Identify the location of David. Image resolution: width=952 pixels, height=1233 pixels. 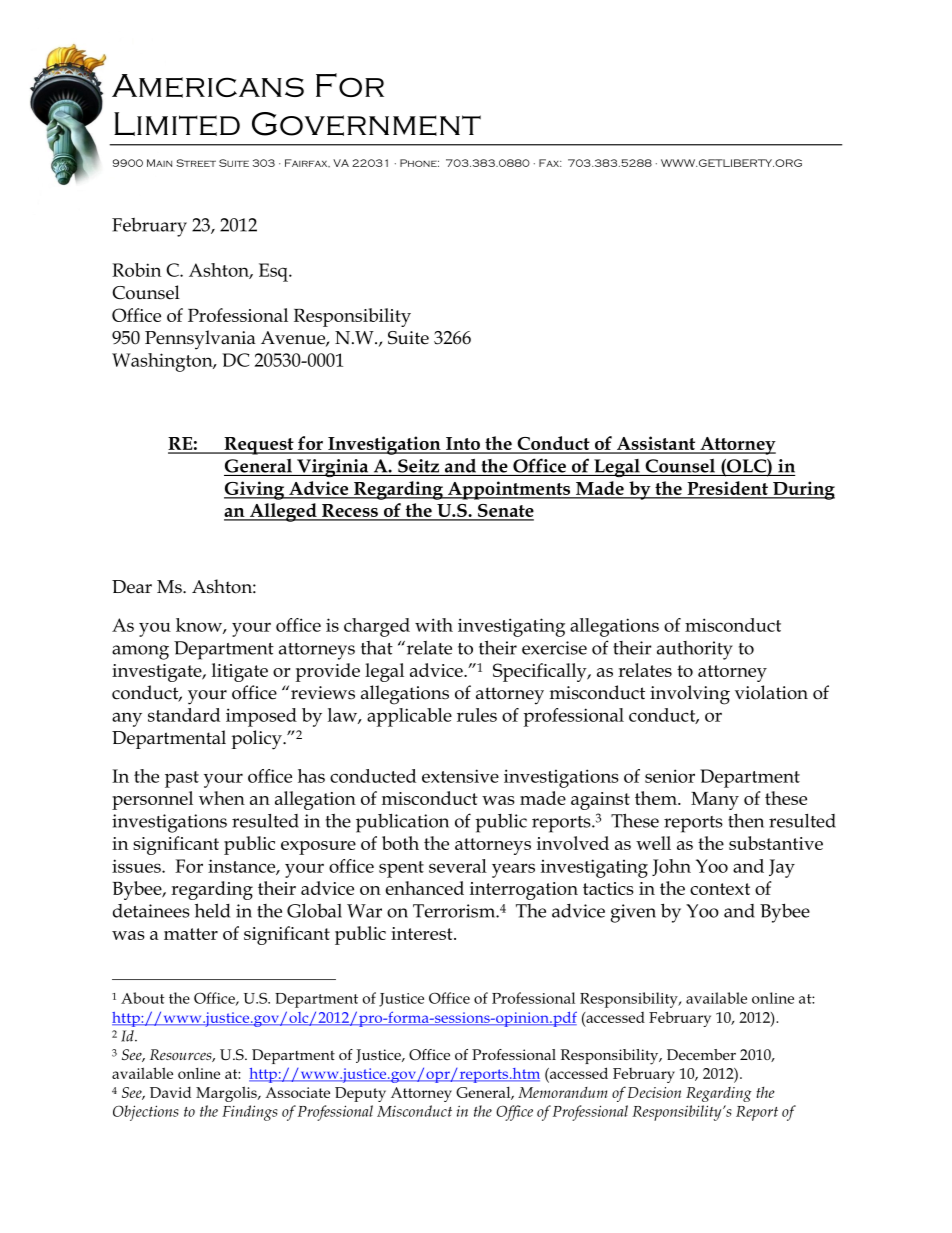
(170, 1092).
